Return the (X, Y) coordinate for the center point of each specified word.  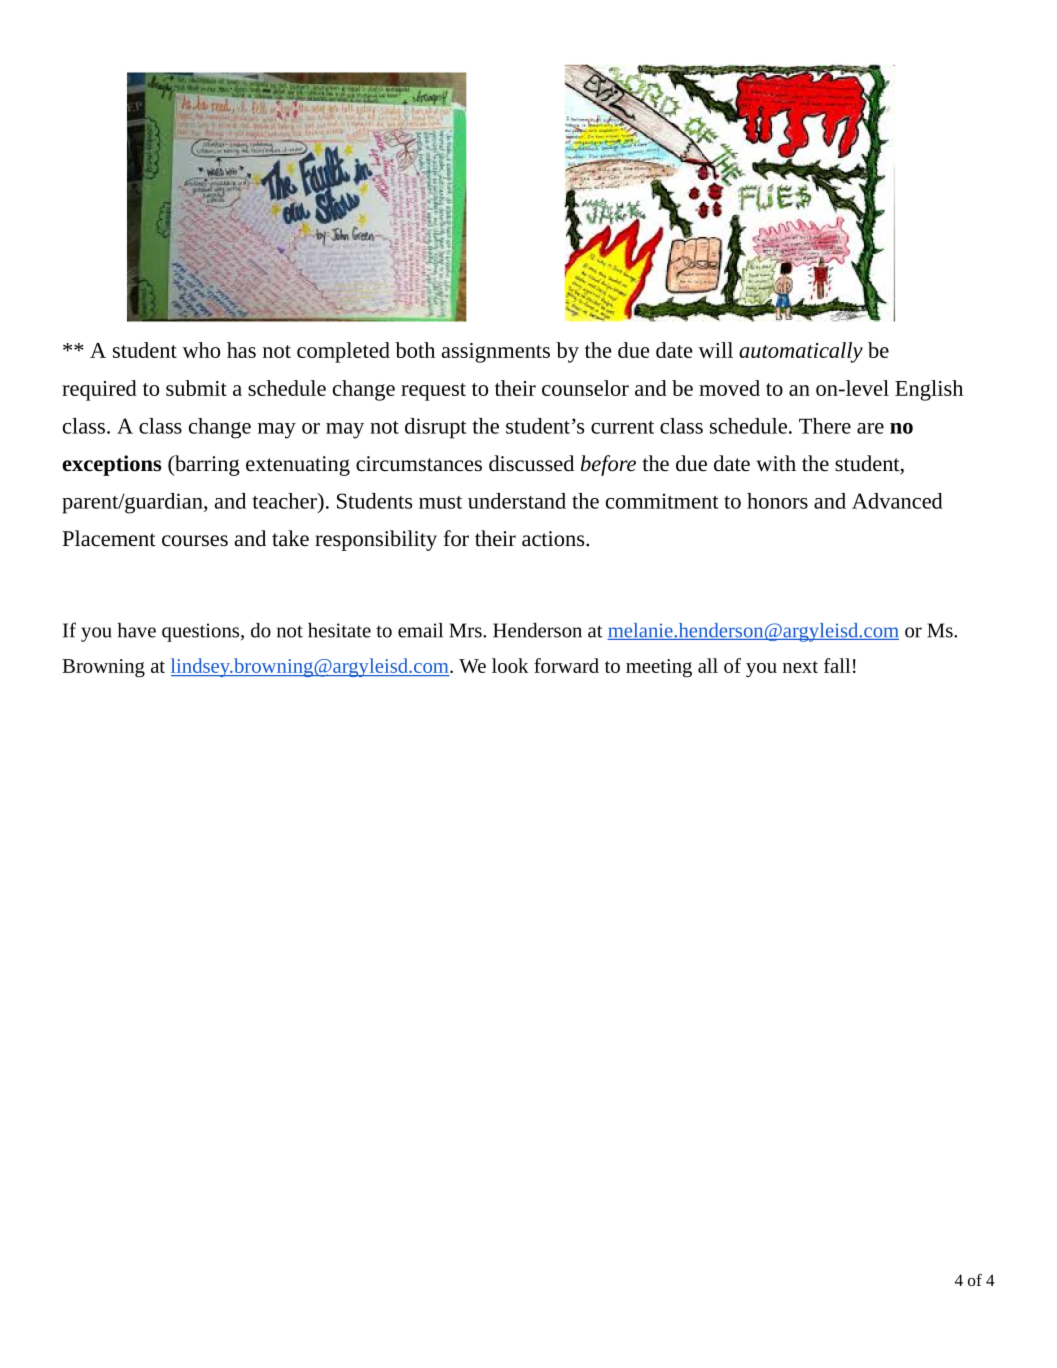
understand (517, 501)
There (825, 426)
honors (777, 501)
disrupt (436, 428)
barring (206, 465)
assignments (496, 353)
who (201, 350)
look (510, 665)
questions (202, 632)
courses (195, 541)
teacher (285, 501)
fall (837, 665)
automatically (801, 352)
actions (554, 539)
